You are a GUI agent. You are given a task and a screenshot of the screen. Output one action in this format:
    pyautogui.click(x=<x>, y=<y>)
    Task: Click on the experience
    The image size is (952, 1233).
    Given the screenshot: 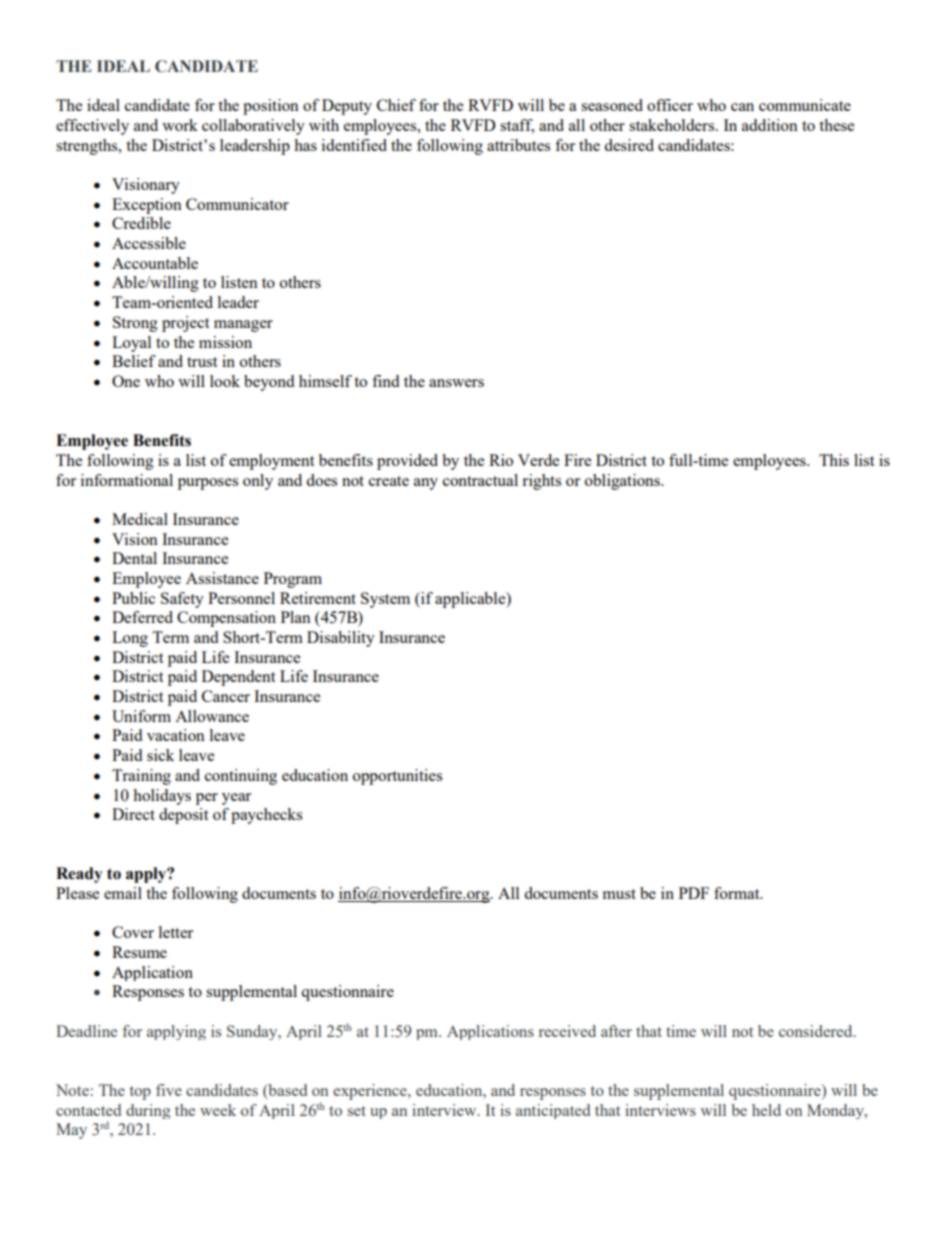 What is the action you would take?
    pyautogui.click(x=371, y=1092)
